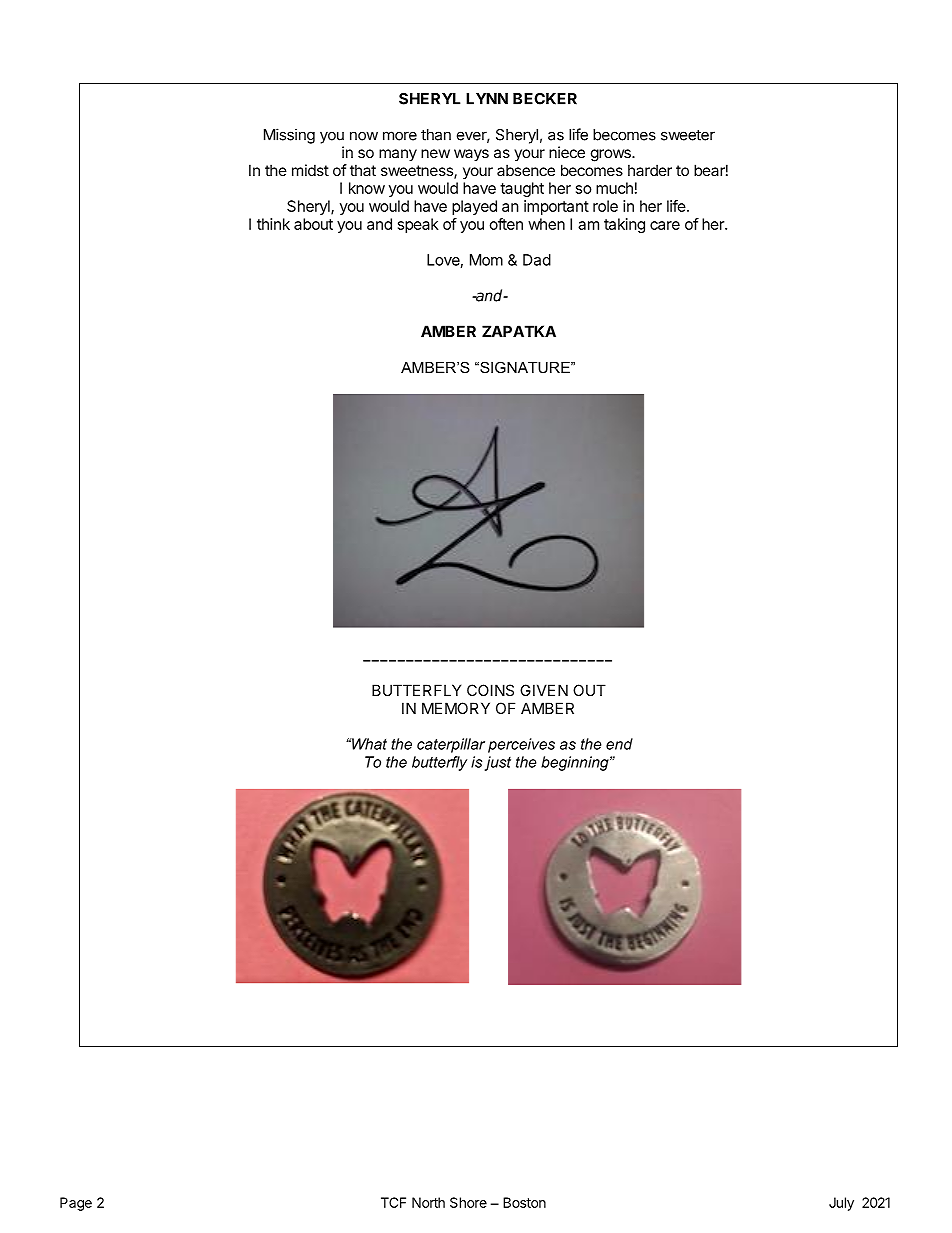  Describe the element at coordinates (436, 135) in the page. I see `than` at that location.
